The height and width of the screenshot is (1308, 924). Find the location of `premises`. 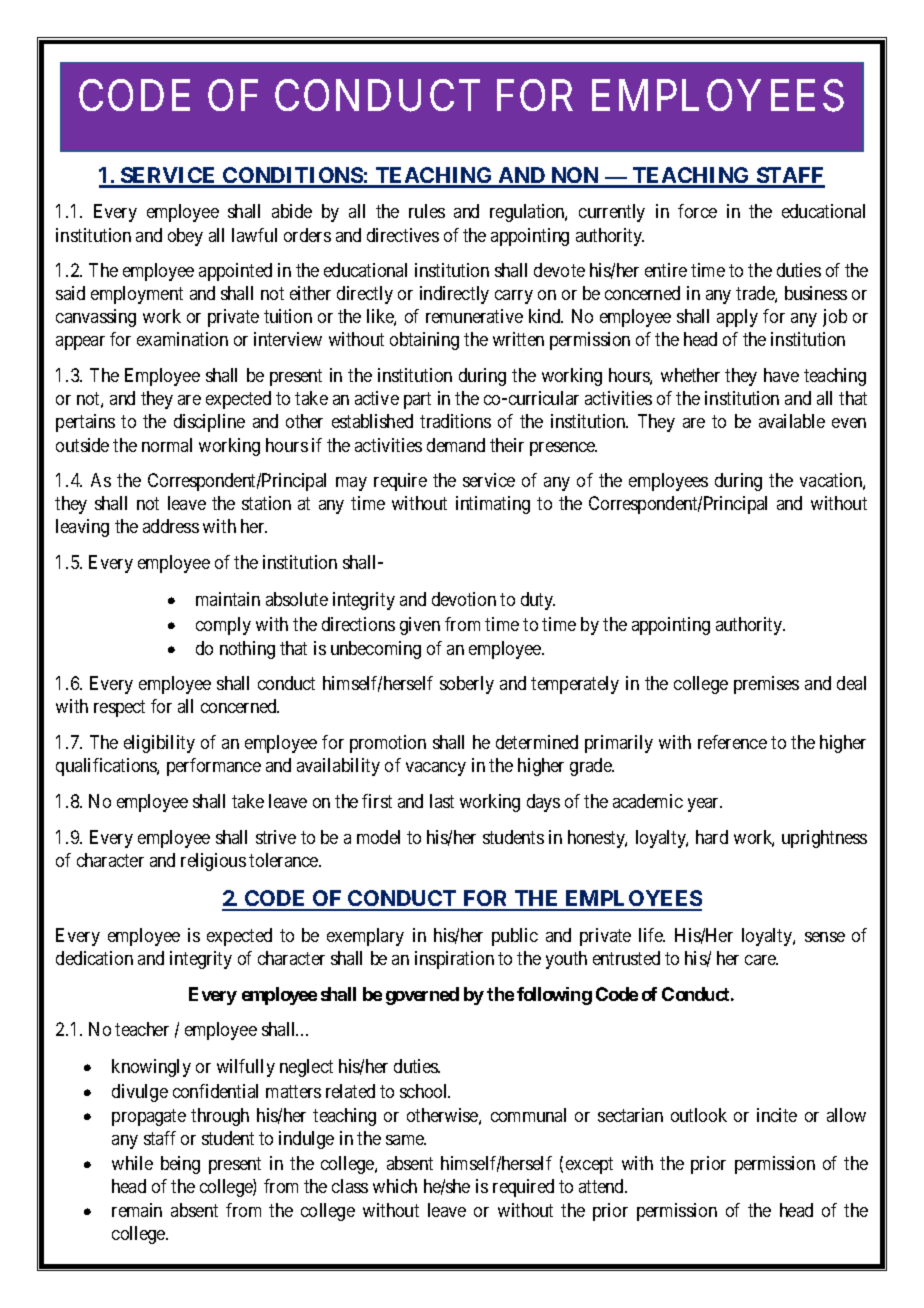

premises is located at coordinates (766, 685).
